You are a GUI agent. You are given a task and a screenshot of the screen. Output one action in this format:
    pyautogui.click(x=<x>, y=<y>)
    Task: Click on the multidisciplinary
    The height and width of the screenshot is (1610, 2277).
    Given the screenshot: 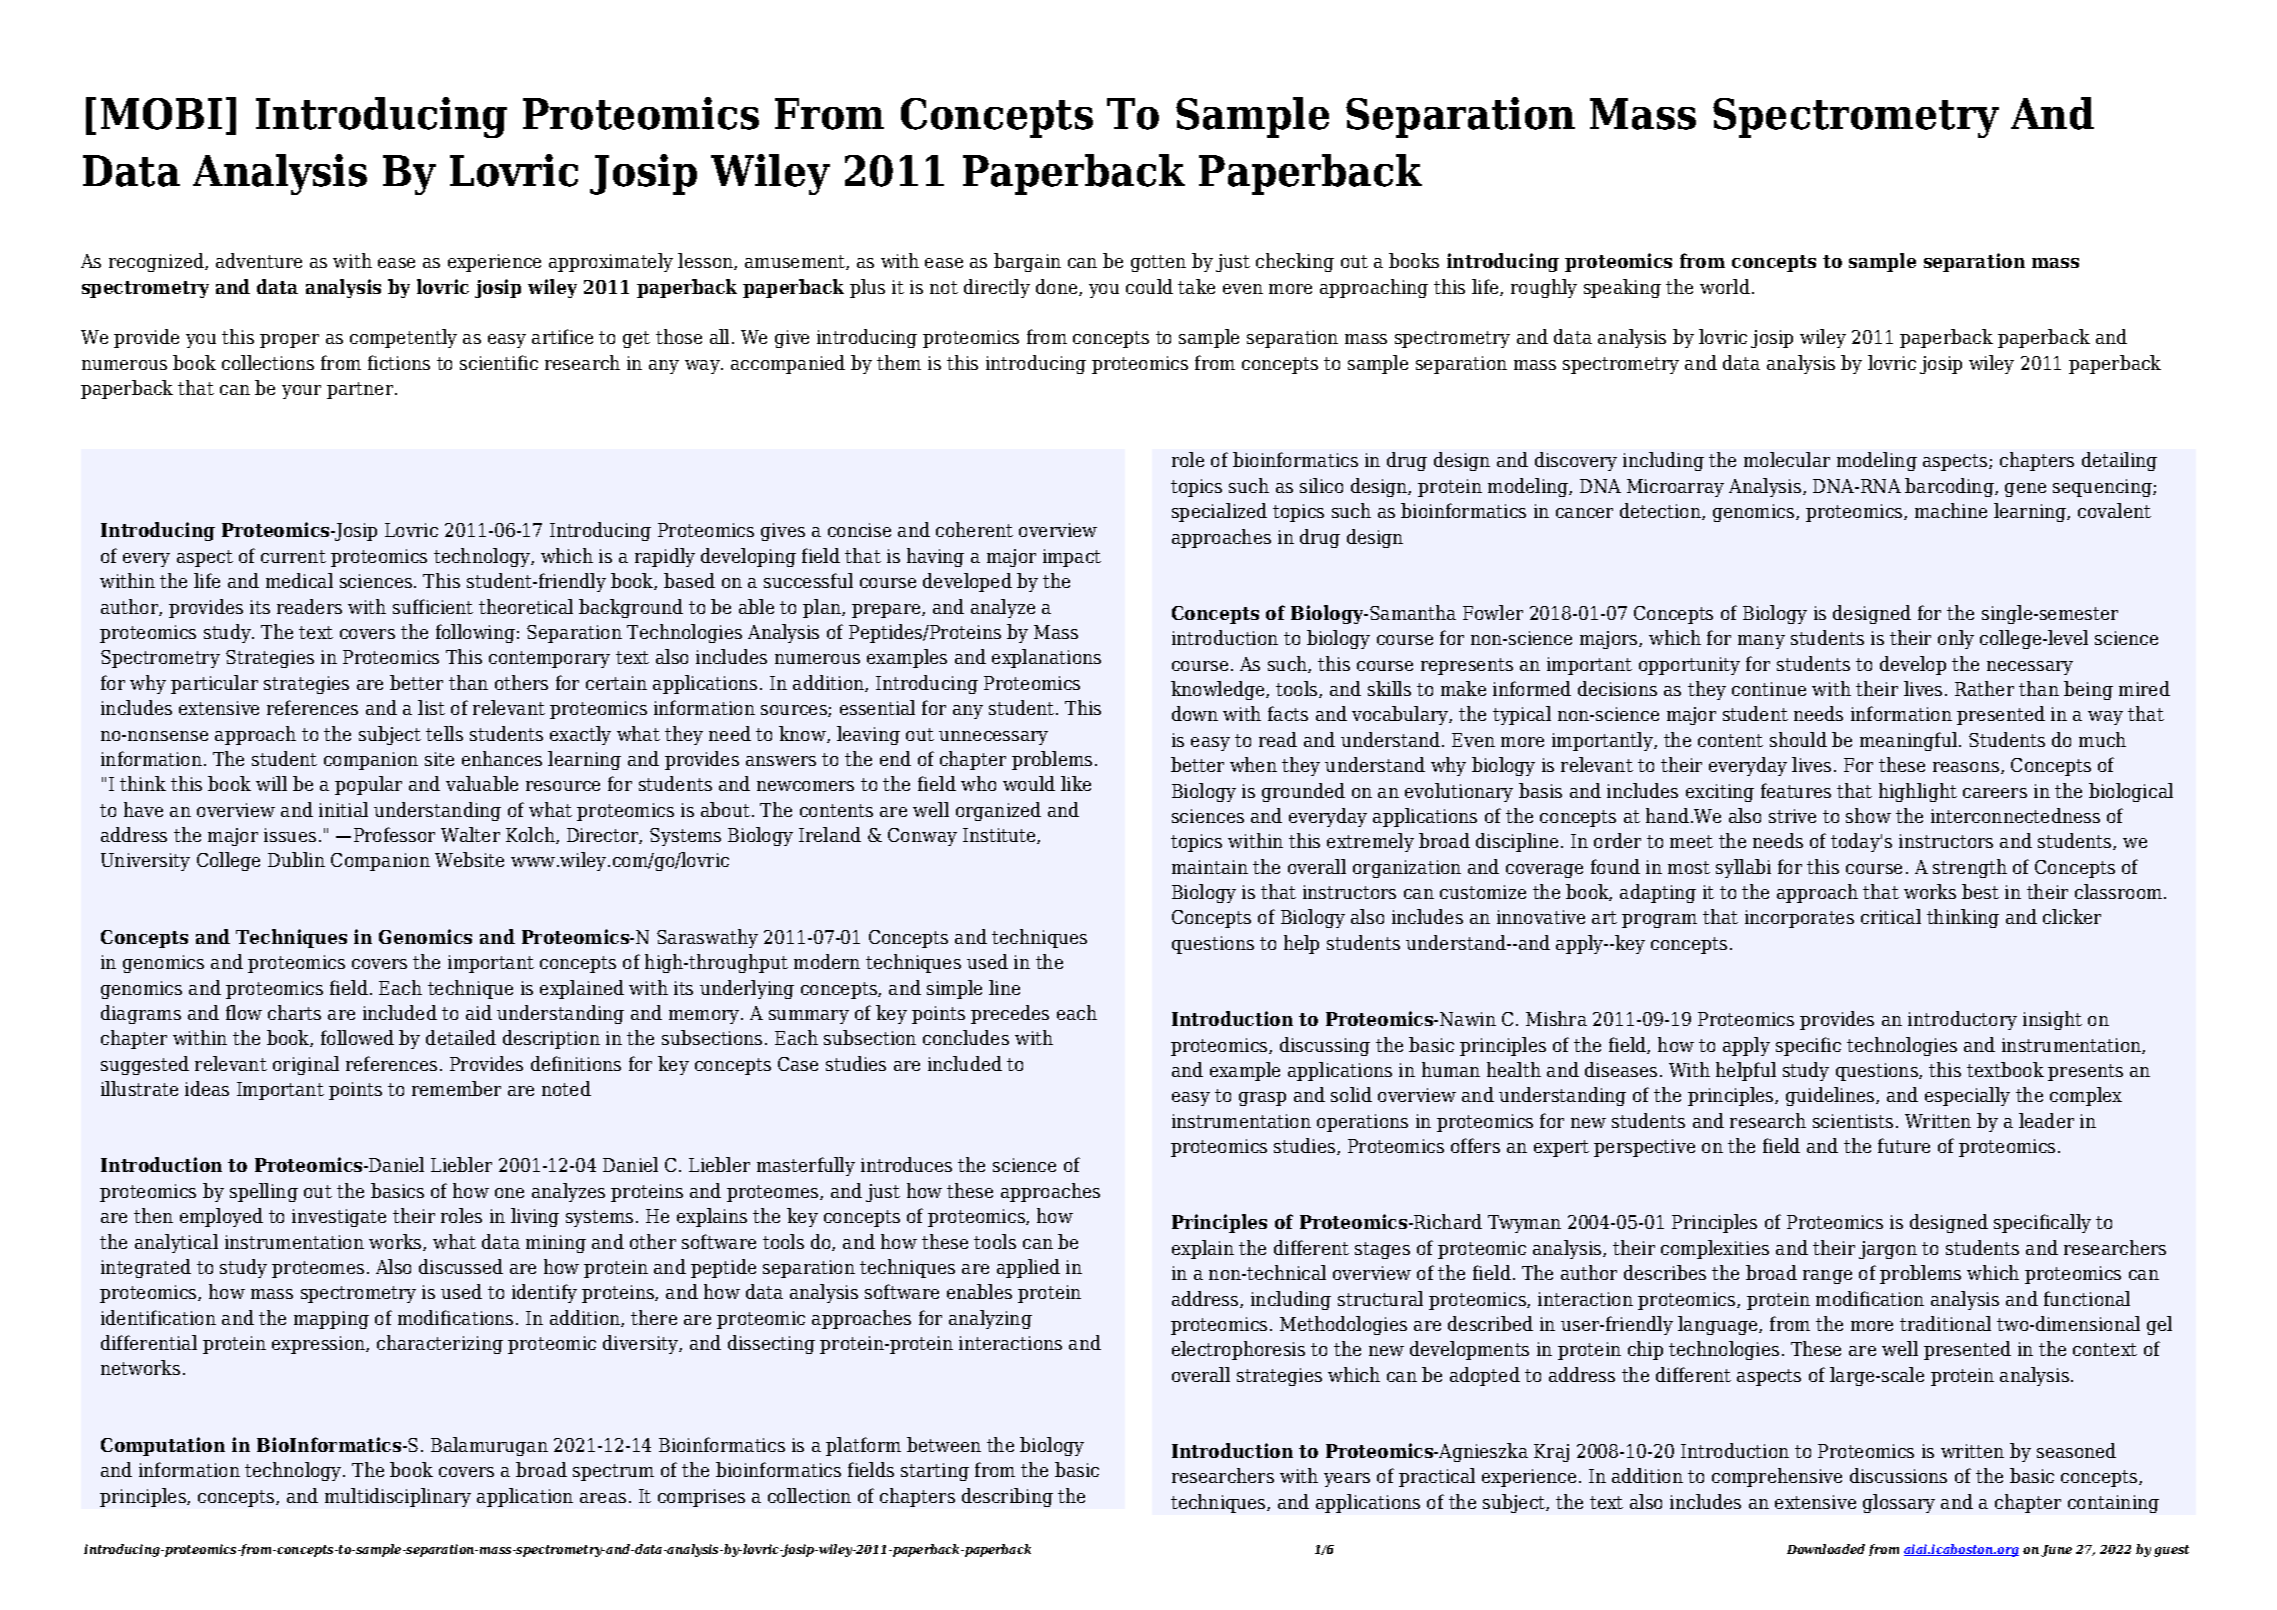 What is the action you would take?
    pyautogui.click(x=398, y=1497)
